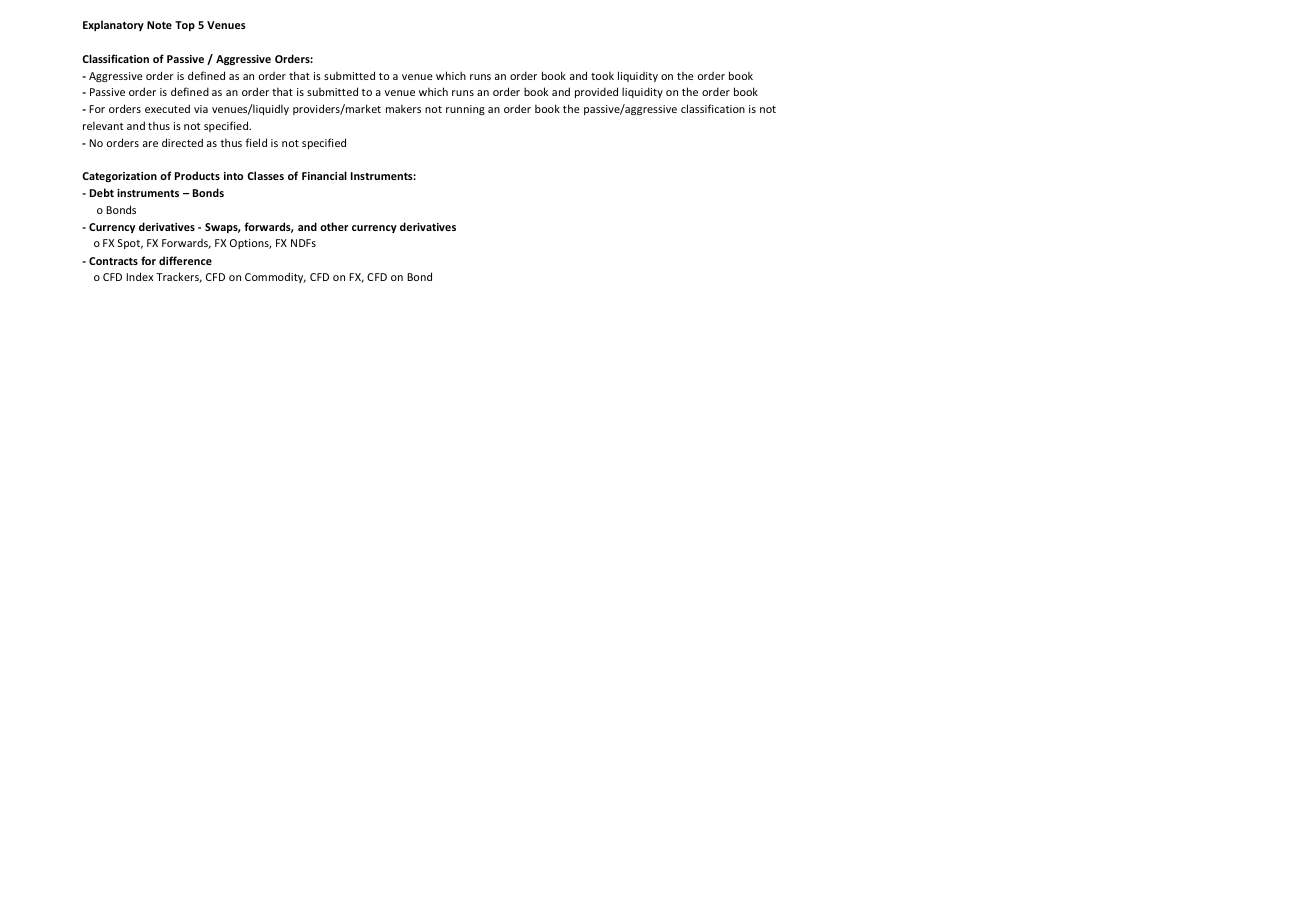  Describe the element at coordinates (185, 26) in the image. I see `Top` at that location.
